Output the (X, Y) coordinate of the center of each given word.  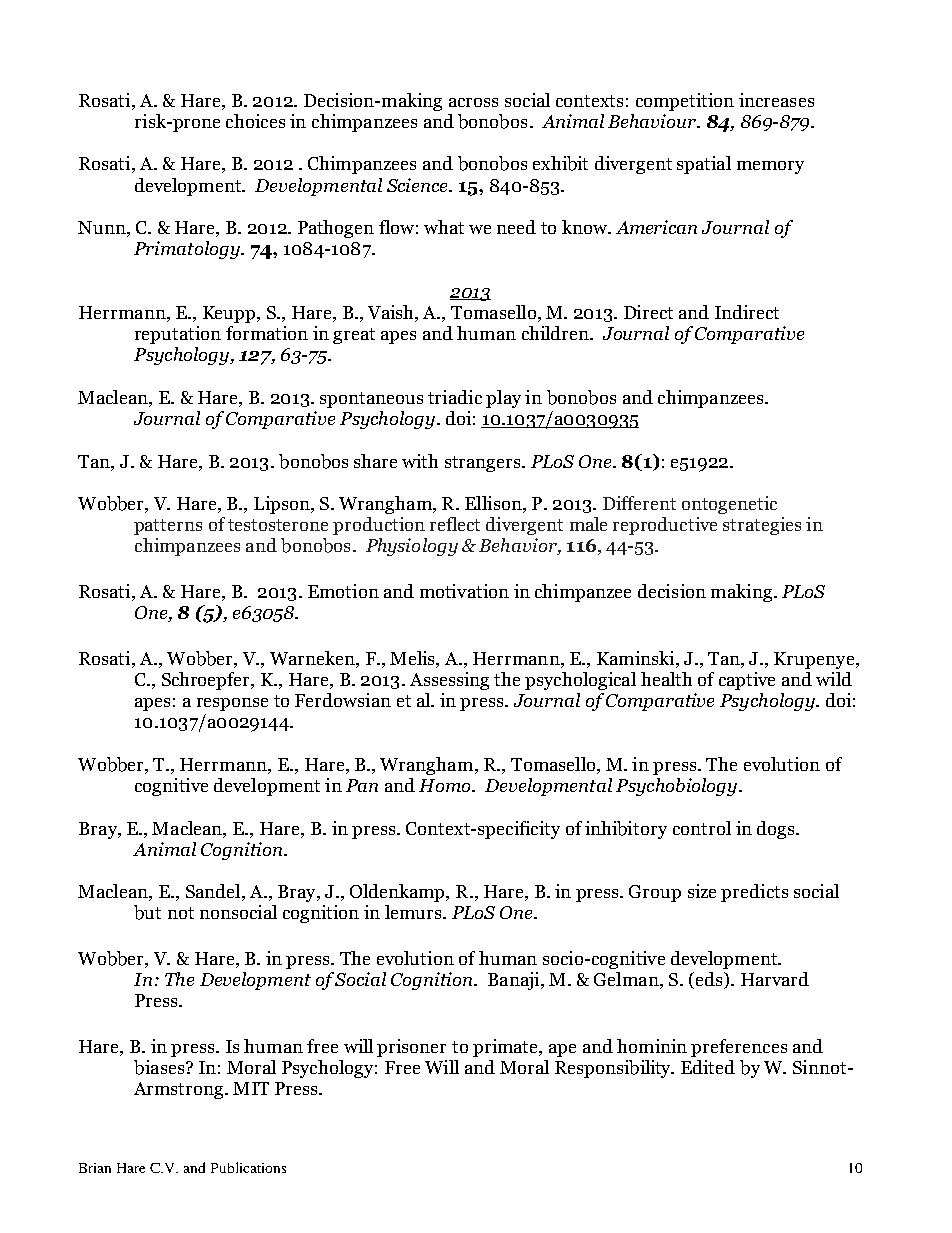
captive (747, 681)
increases (776, 100)
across (473, 102)
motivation (464, 591)
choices (255, 121)
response (232, 704)
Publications (248, 1167)
